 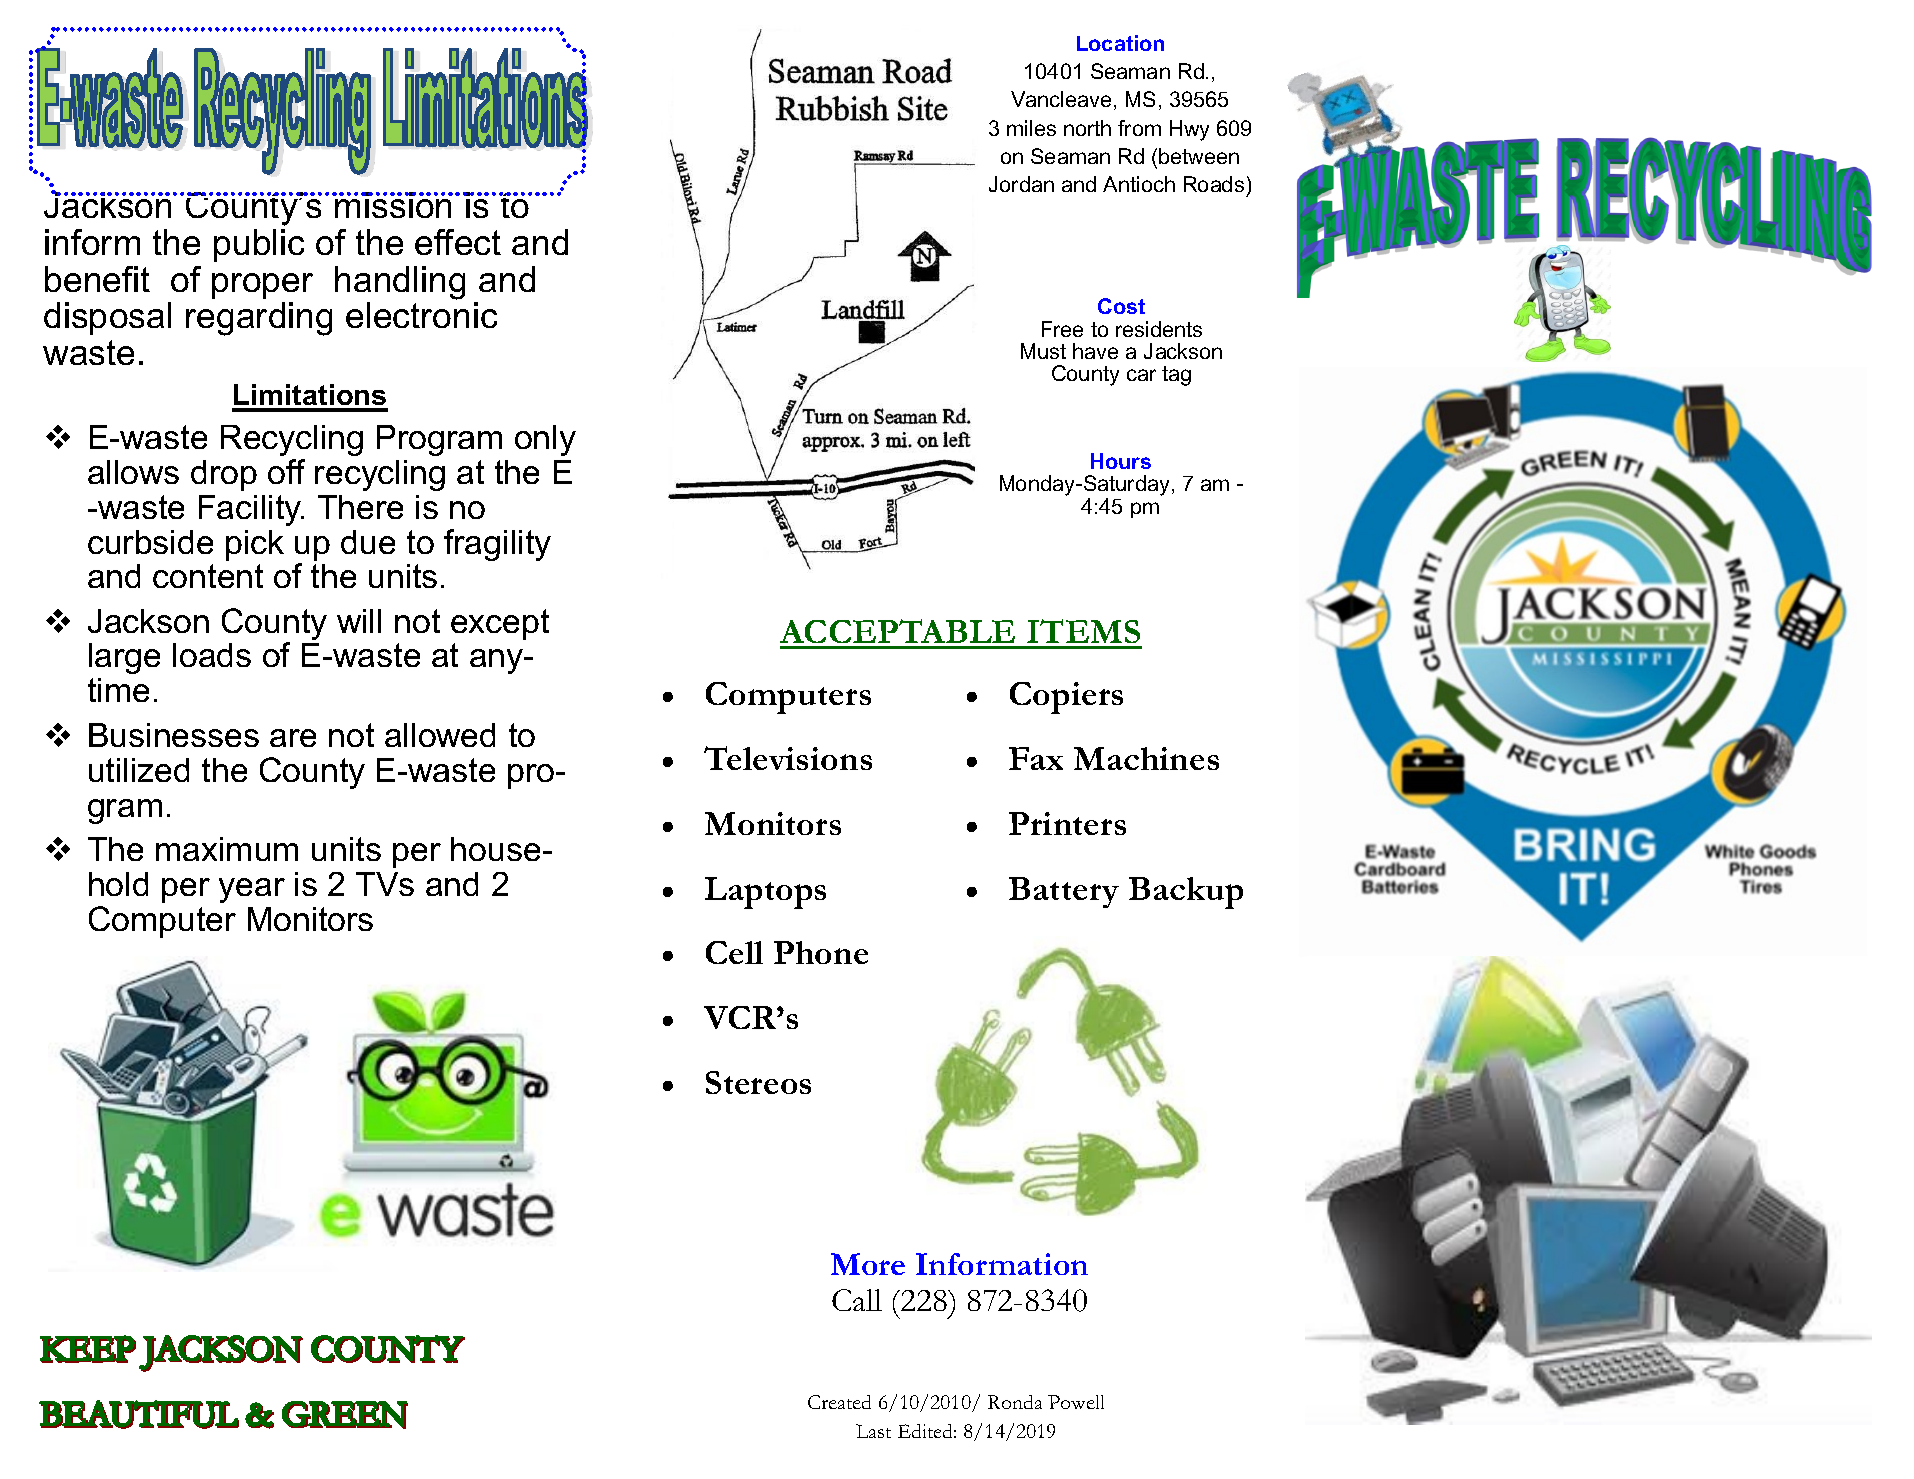 What do you see at coordinates (839, 1402) in the page?
I see `Created` at bounding box center [839, 1402].
